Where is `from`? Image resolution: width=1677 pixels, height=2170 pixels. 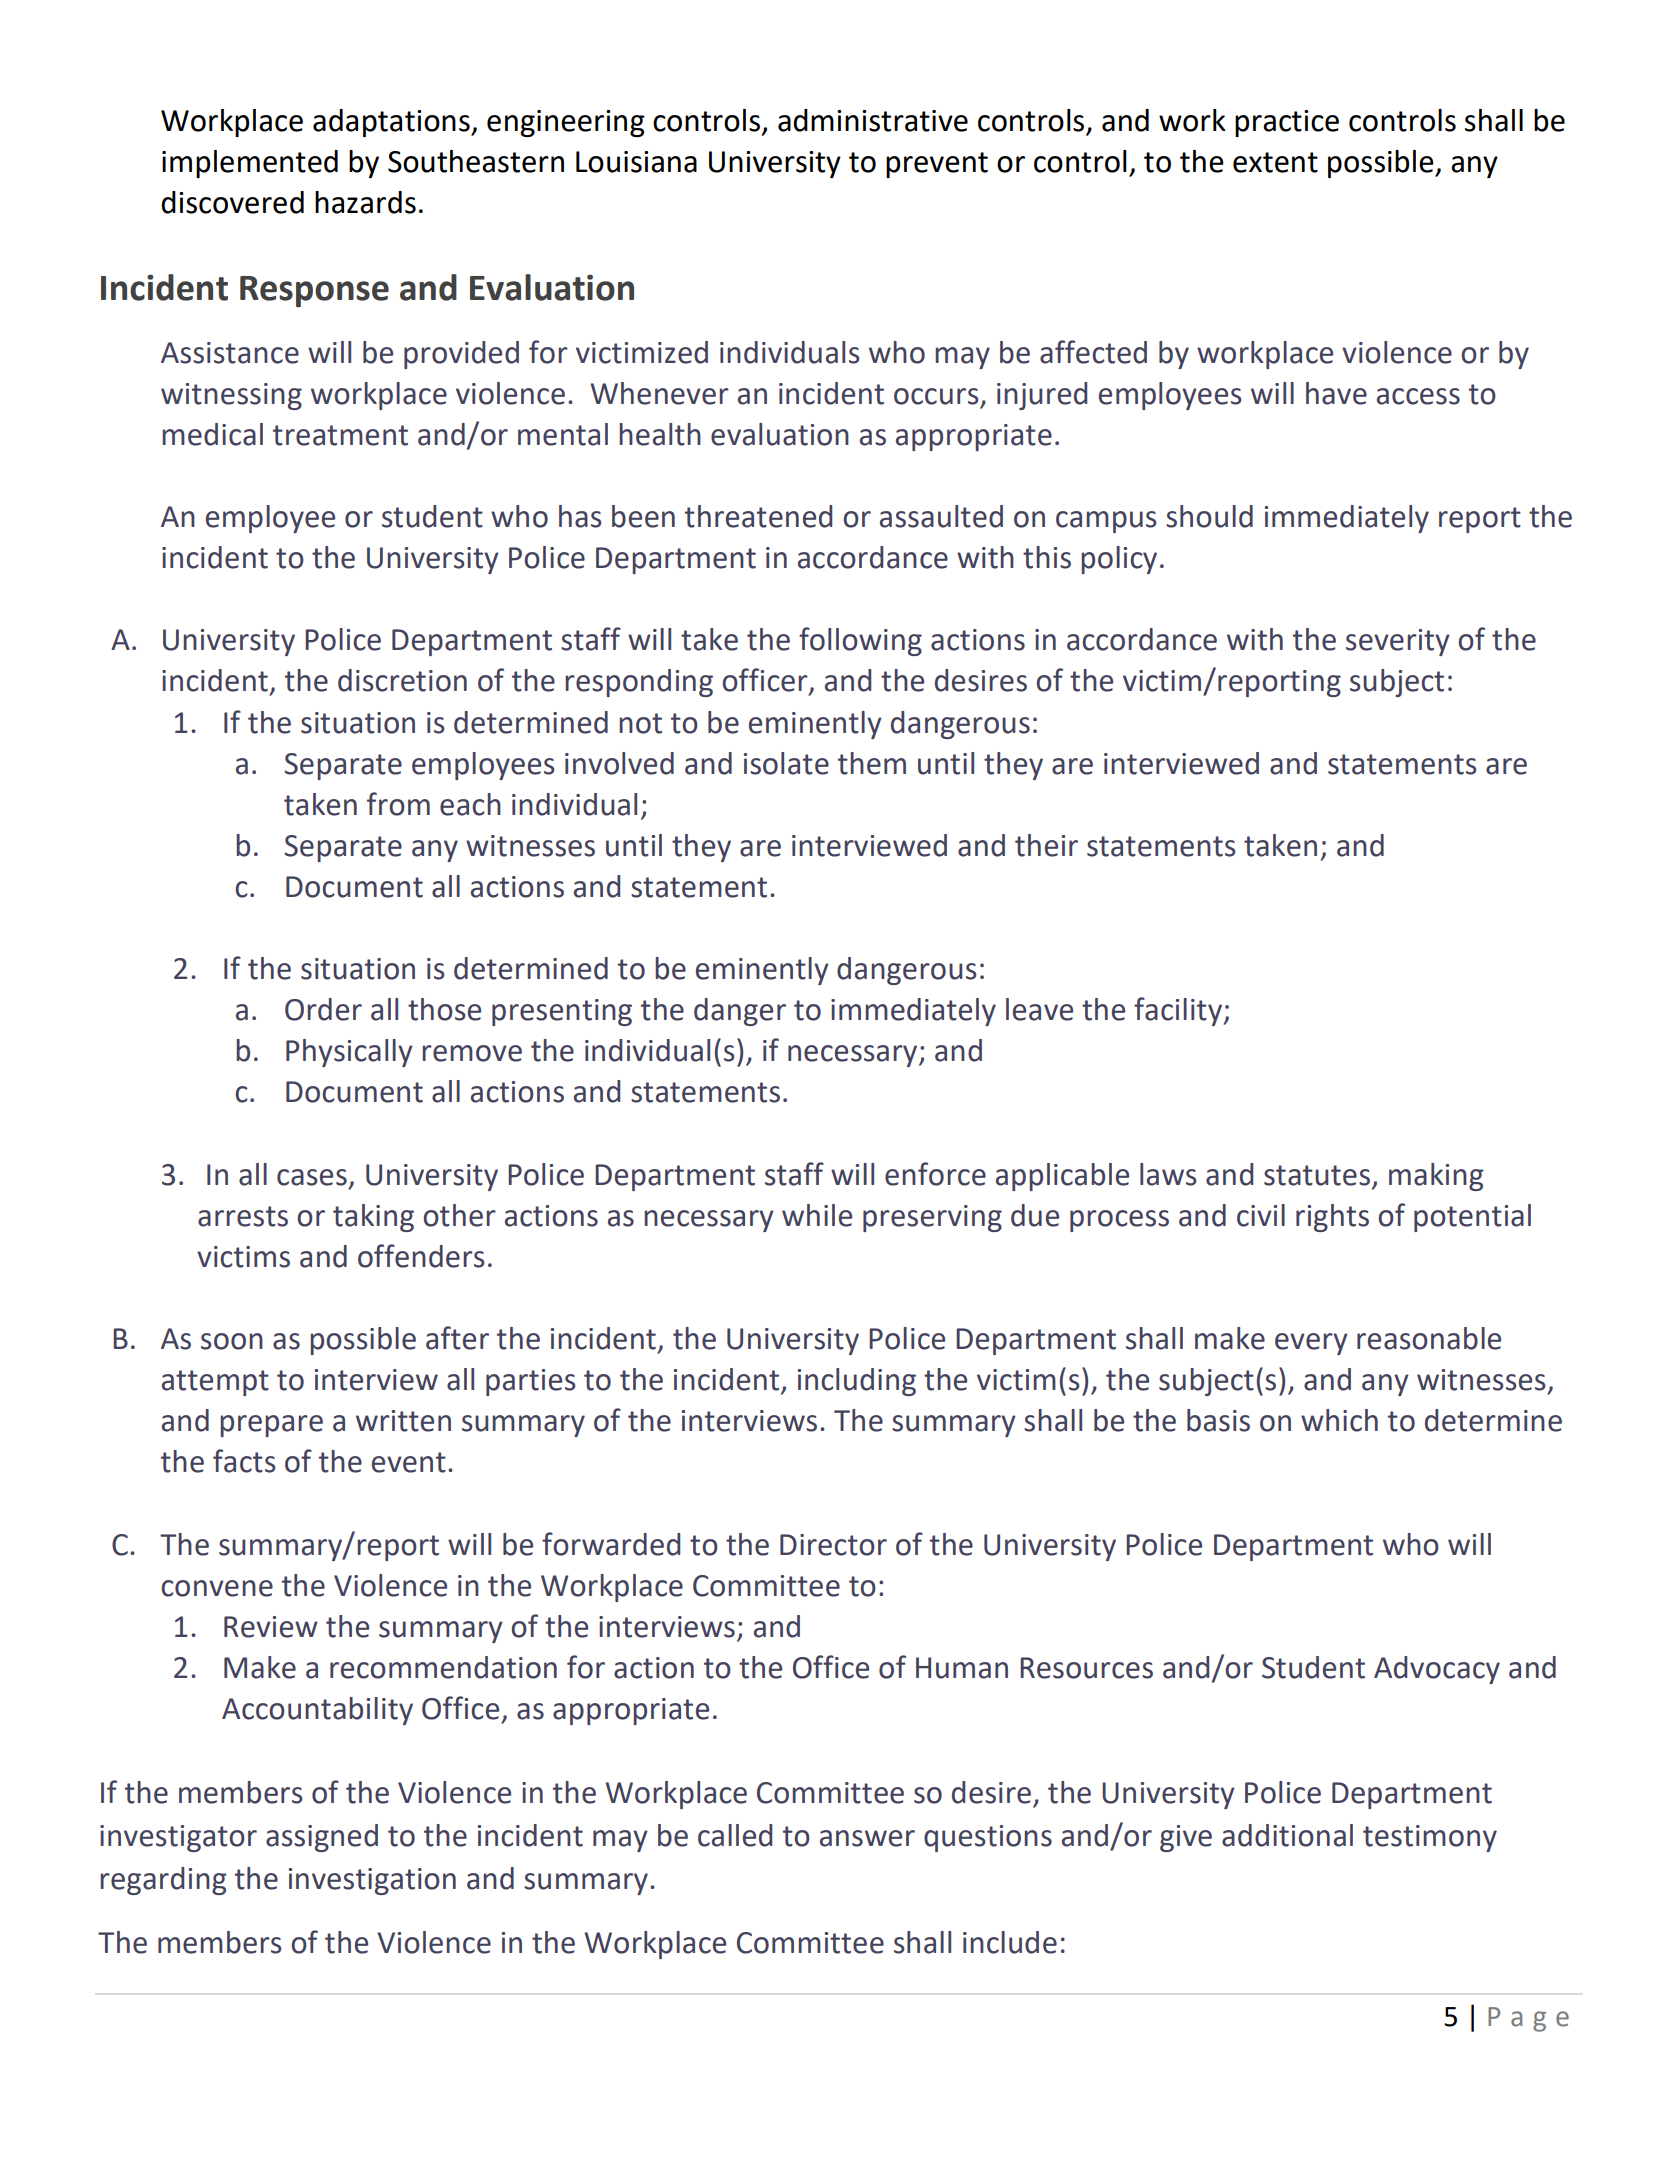
from is located at coordinates (398, 804).
